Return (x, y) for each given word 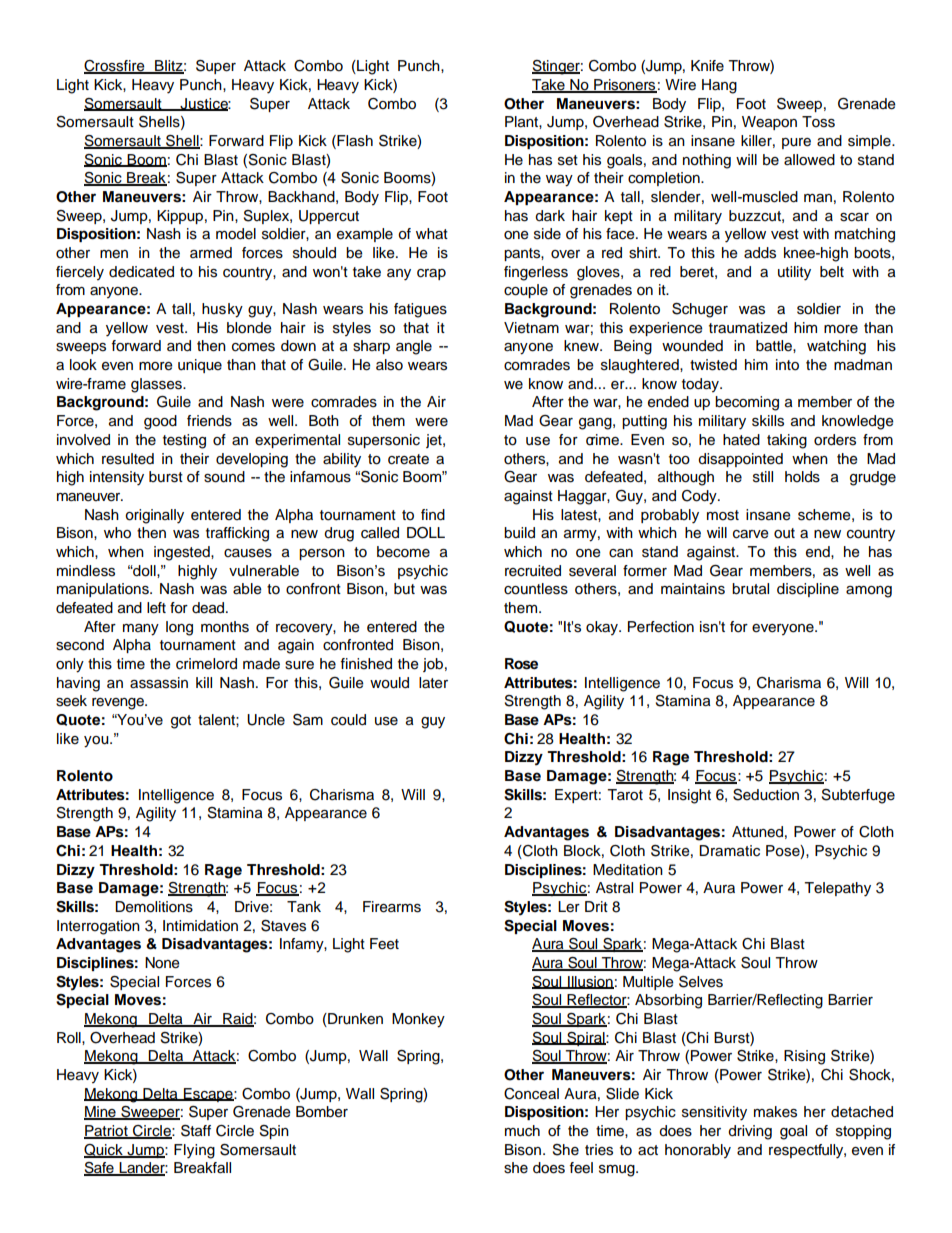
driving (750, 1132)
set (568, 160)
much (522, 1131)
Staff (196, 1131)
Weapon (769, 123)
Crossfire (115, 67)
